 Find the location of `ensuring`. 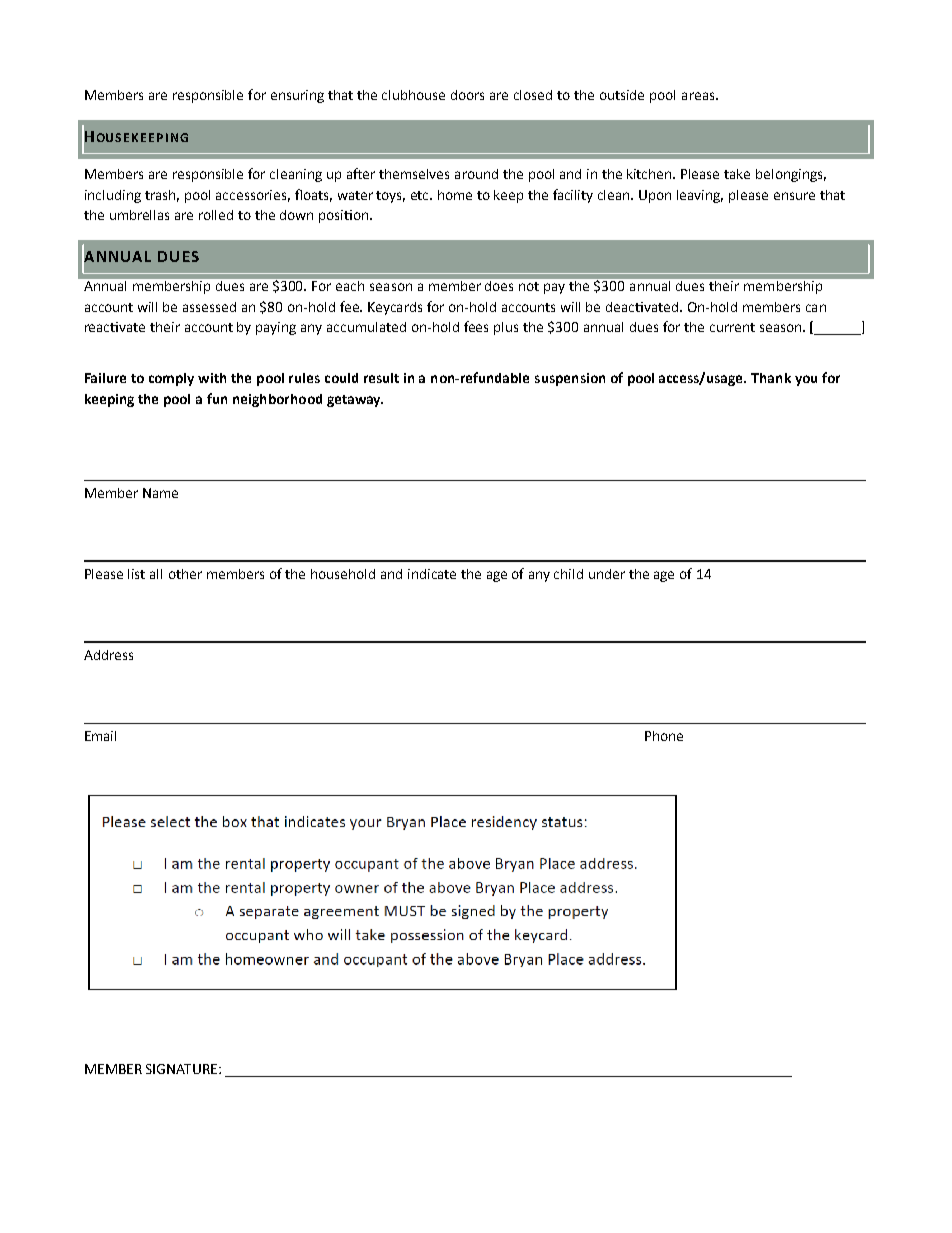

ensuring is located at coordinates (297, 96).
